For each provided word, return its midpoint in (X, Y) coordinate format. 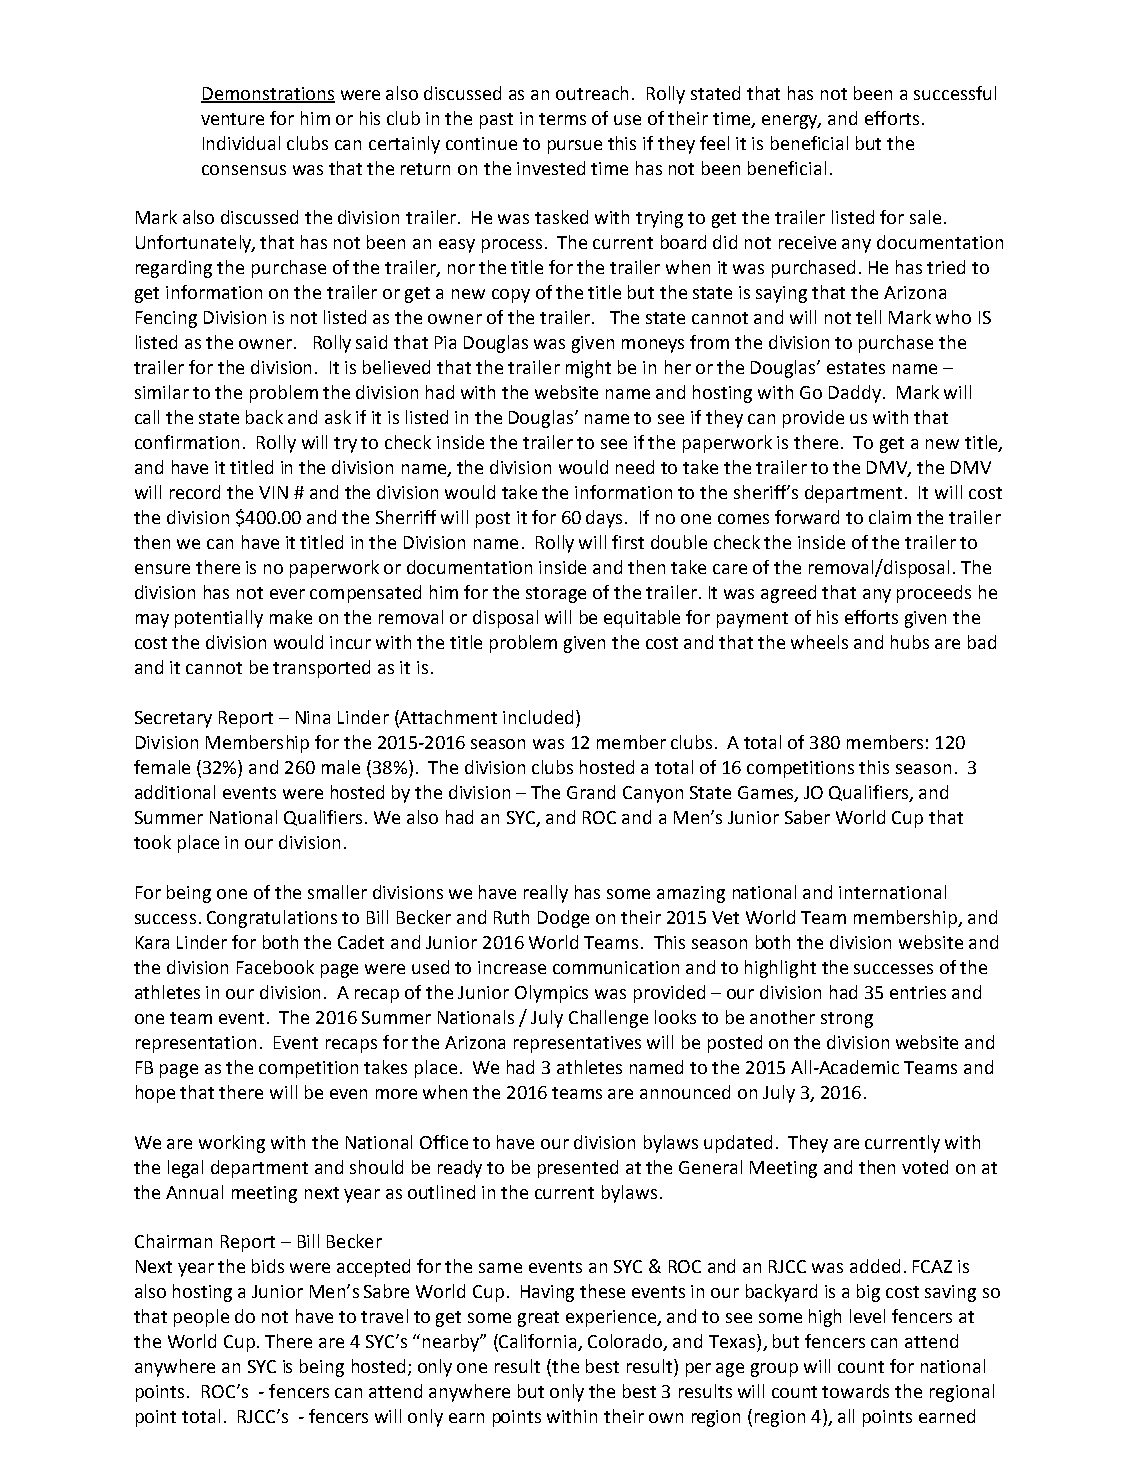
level (867, 1316)
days (606, 519)
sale (925, 217)
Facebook (275, 967)
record (195, 492)
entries (918, 992)
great (538, 1319)
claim (890, 517)
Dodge (563, 919)
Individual (241, 143)
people (201, 1318)
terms (562, 119)
